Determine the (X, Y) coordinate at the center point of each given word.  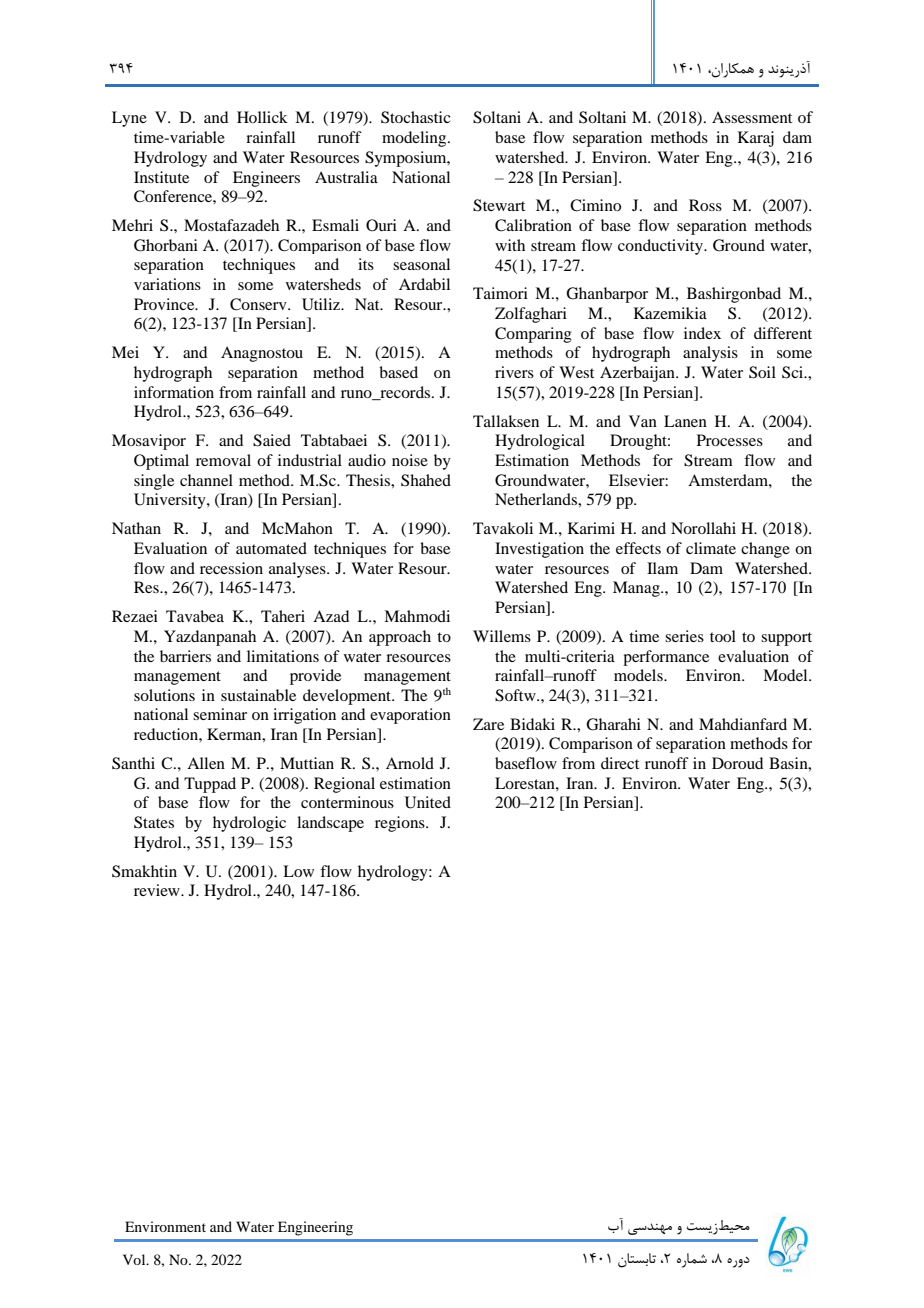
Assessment (752, 117)
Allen (206, 763)
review (158, 890)
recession (231, 568)
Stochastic (415, 117)
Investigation (539, 550)
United (428, 802)
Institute (161, 177)
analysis (710, 354)
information (174, 392)
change (765, 550)
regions (401, 824)
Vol (135, 1259)
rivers (514, 372)
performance (666, 658)
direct (620, 763)
